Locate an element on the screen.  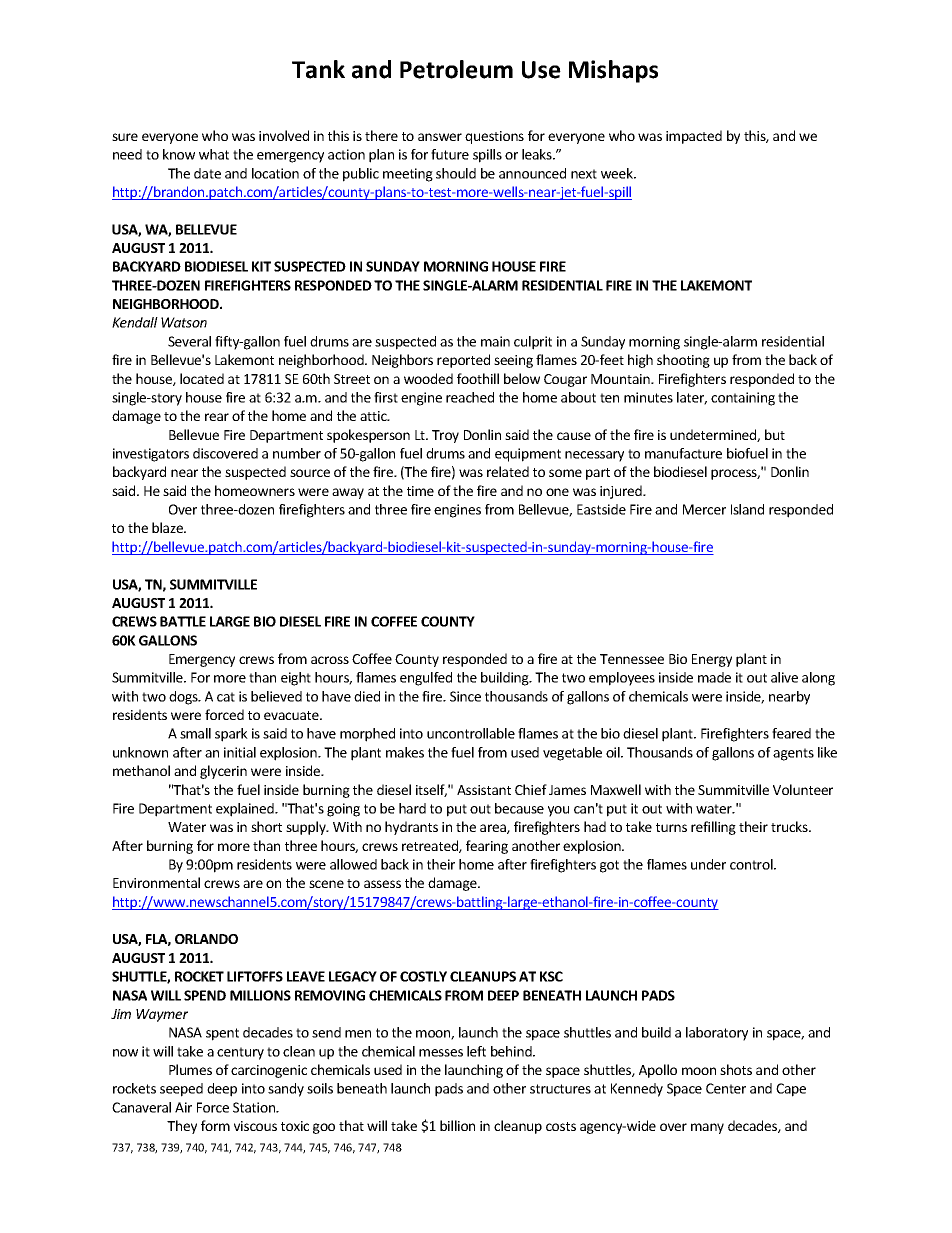
Air is located at coordinates (183, 1107).
